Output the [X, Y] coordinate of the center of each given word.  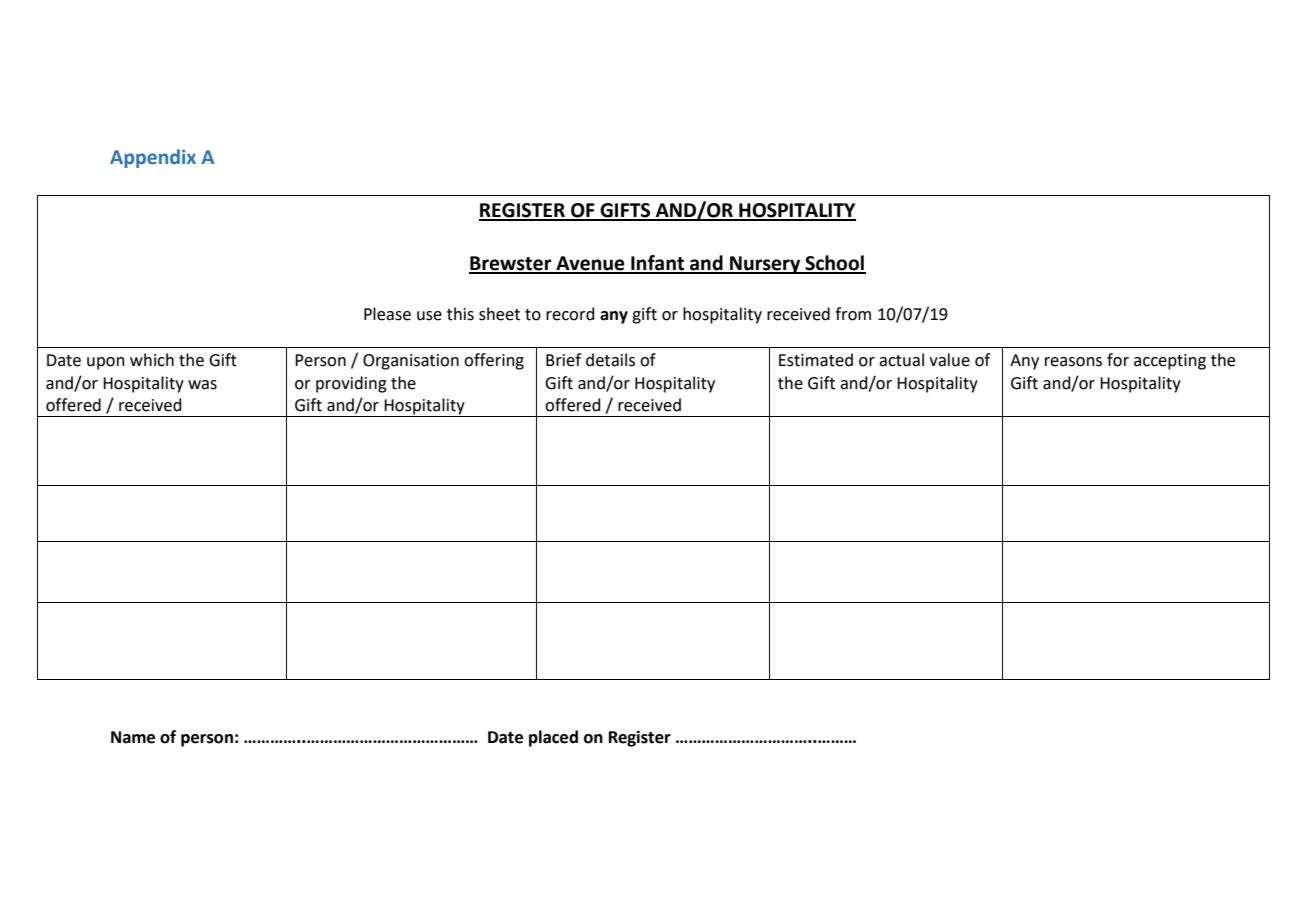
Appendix [153, 158]
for [1118, 360]
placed [553, 738]
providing [351, 384]
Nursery [765, 265]
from [853, 314]
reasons [1073, 362]
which [152, 360]
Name [133, 737]
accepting [1170, 362]
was [202, 385]
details [610, 360]
